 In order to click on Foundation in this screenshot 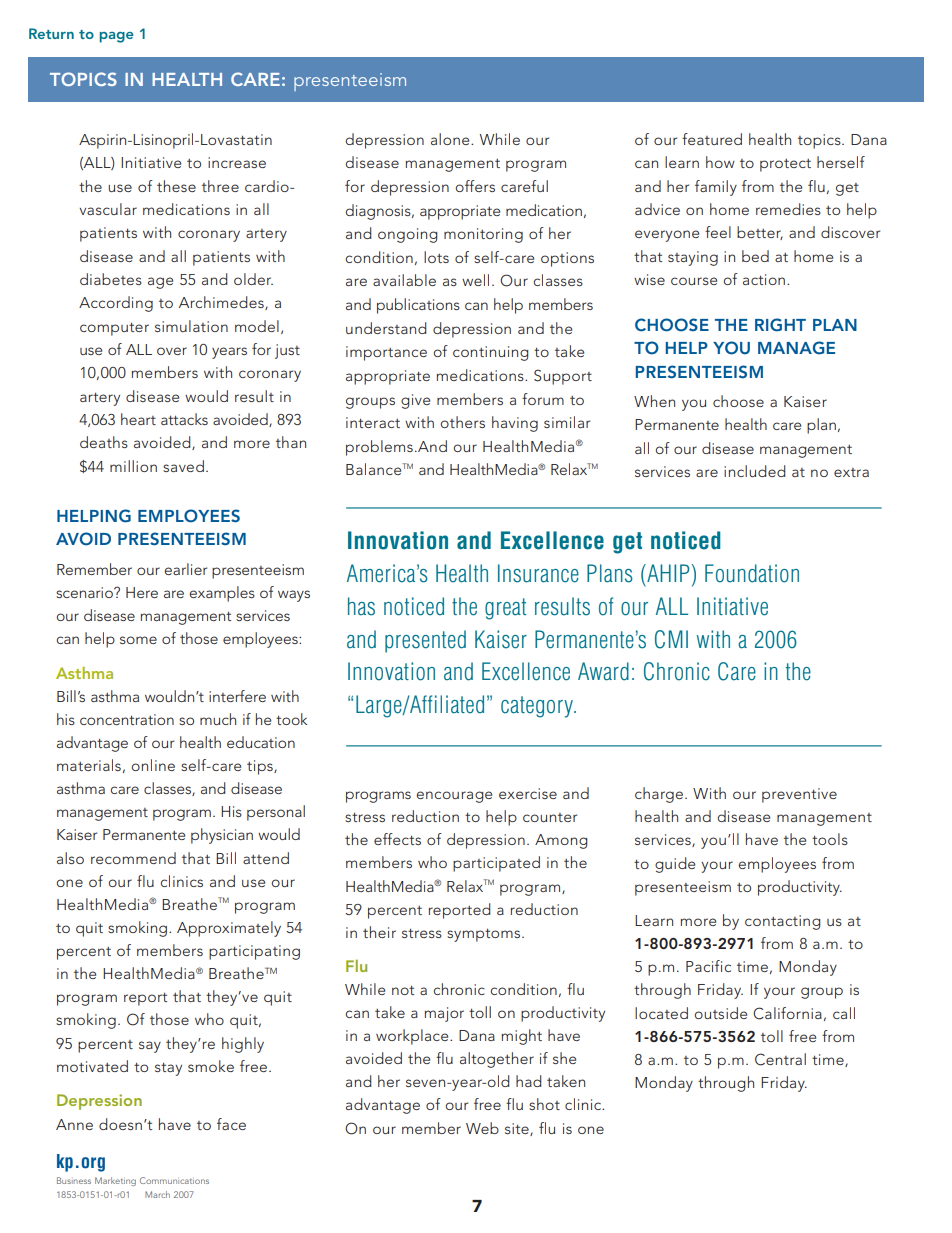, I will do `click(752, 573)`.
